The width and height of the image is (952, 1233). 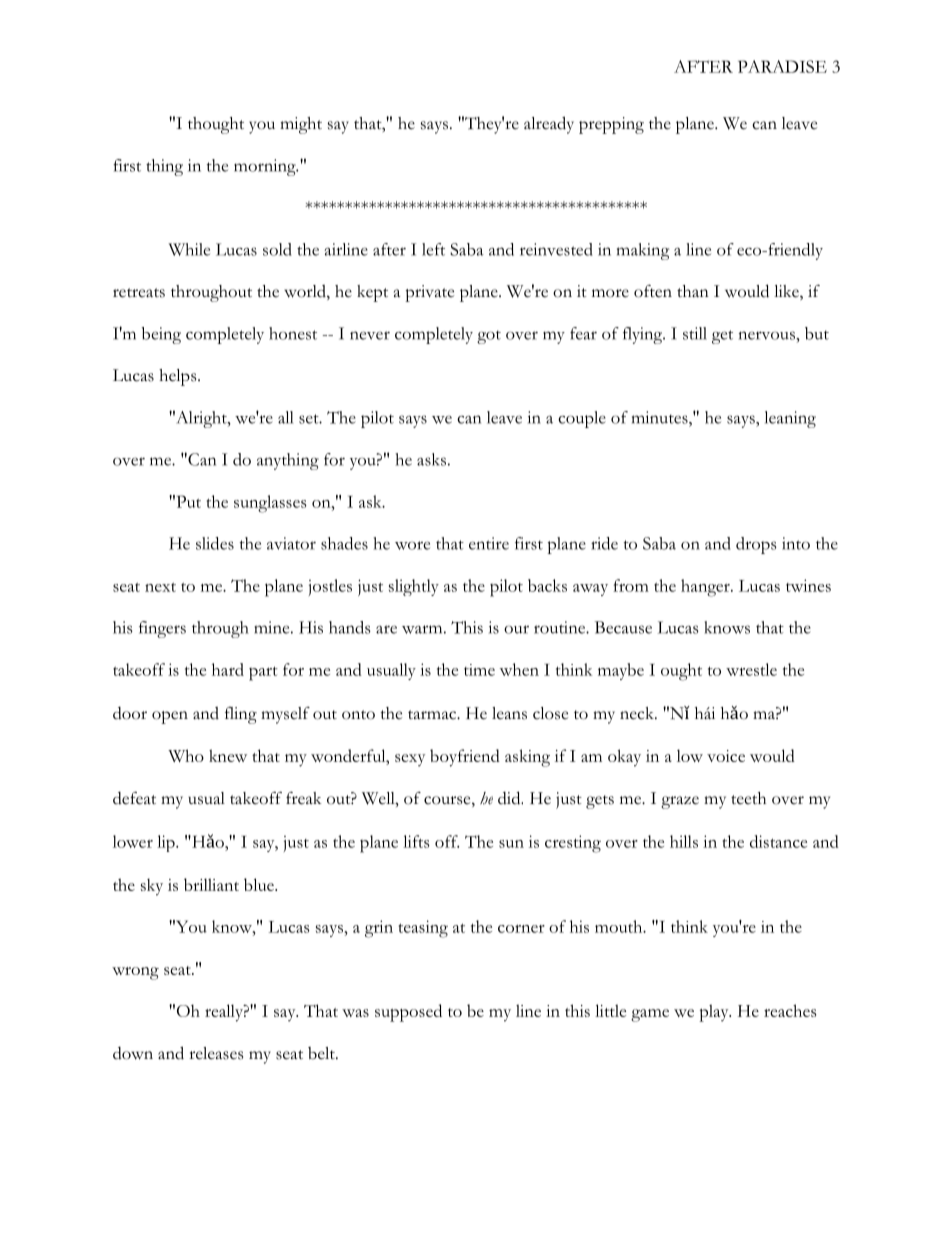 I want to click on might, so click(x=301, y=125).
